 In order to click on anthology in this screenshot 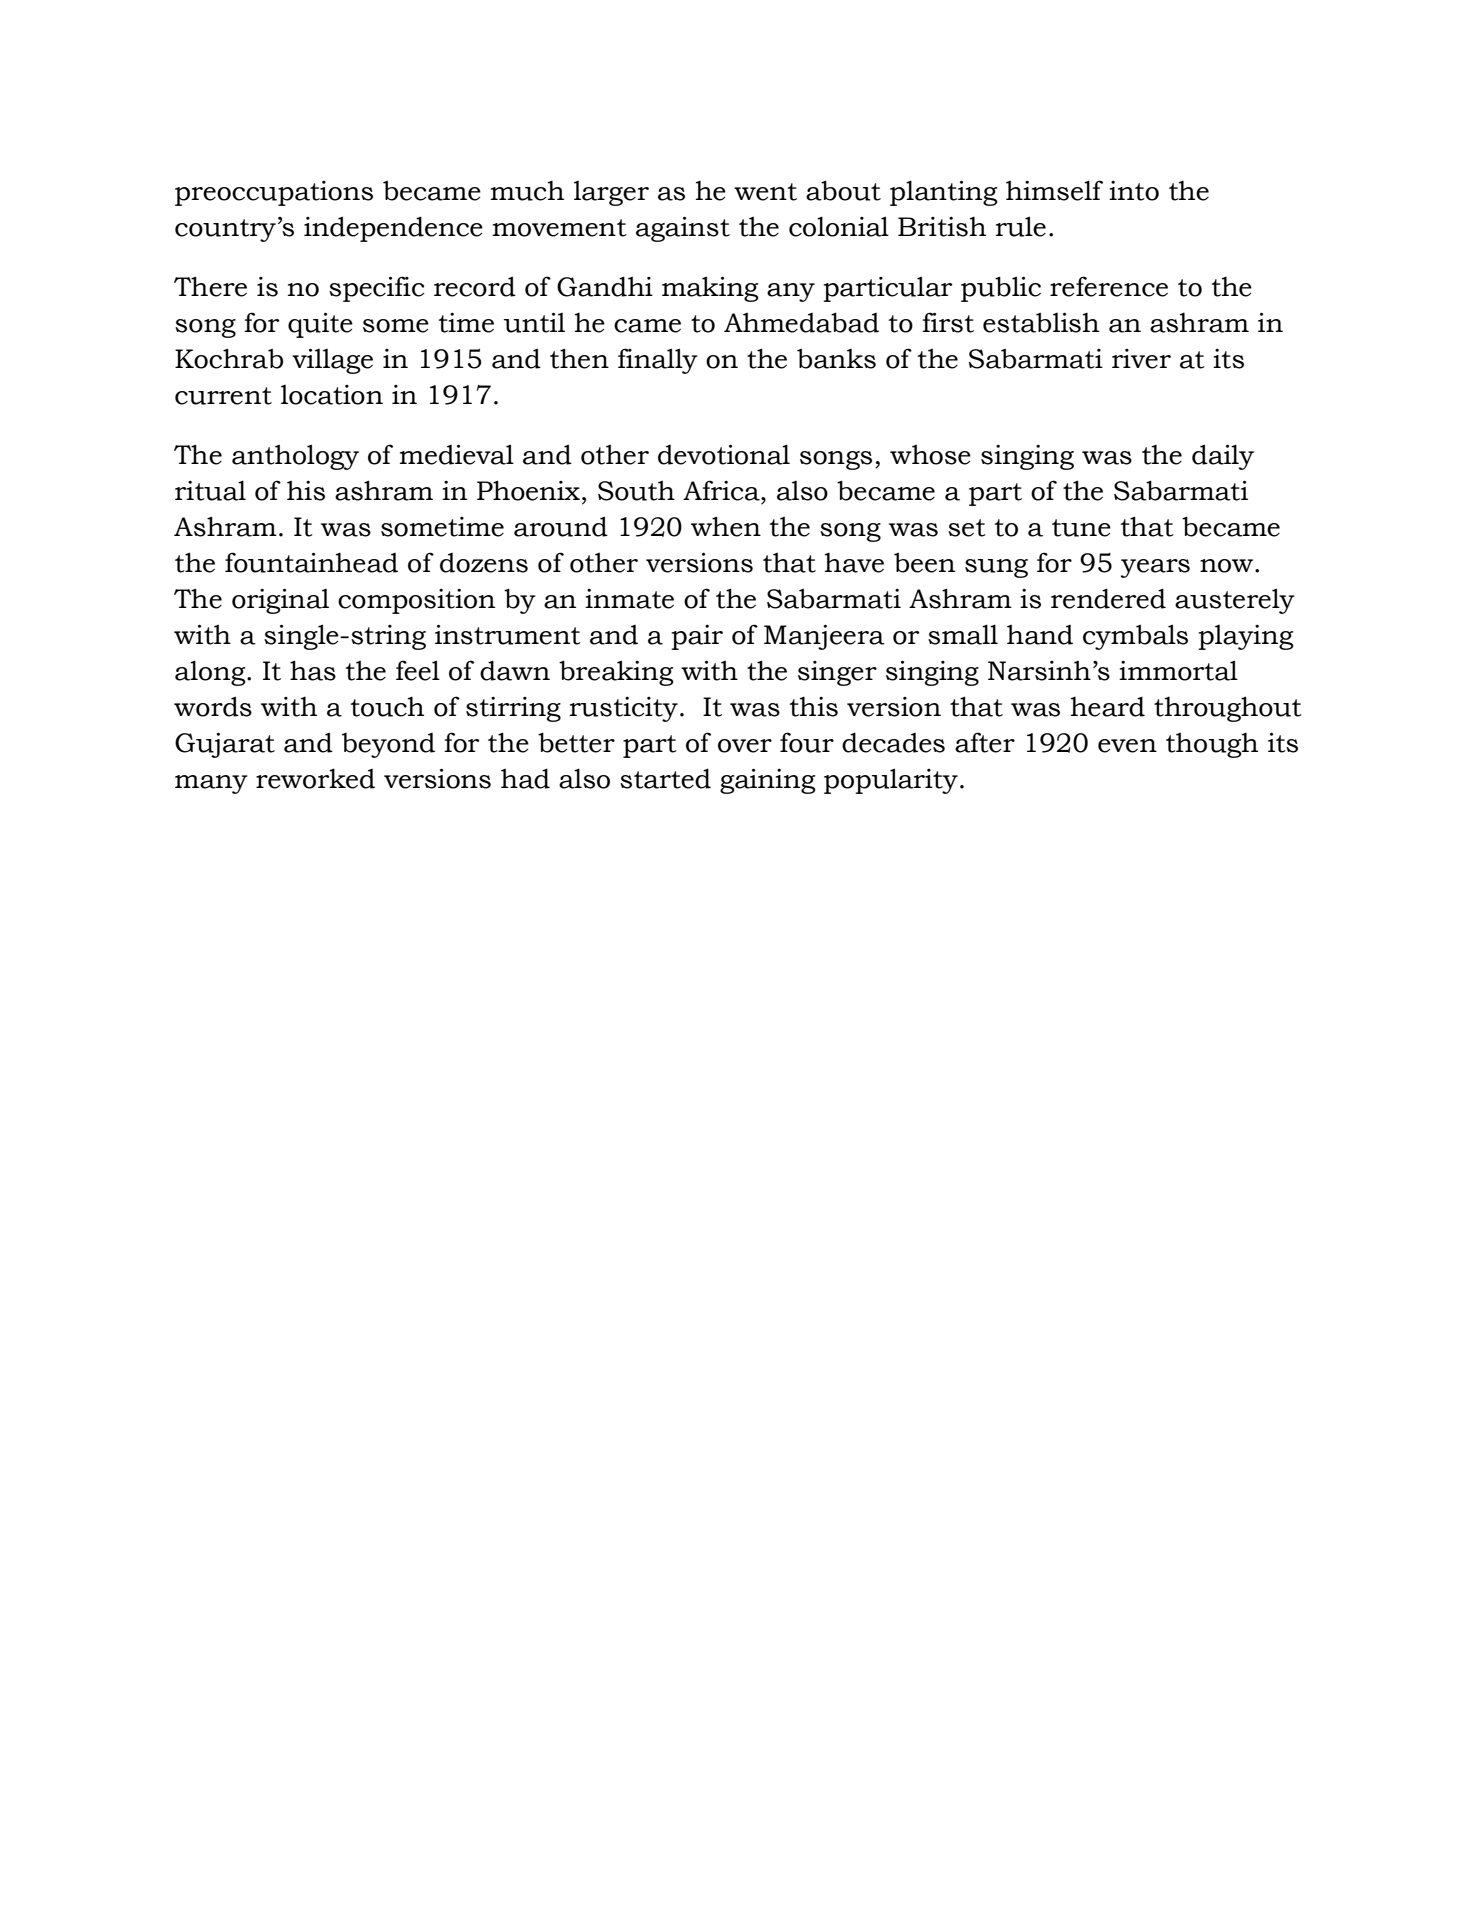, I will do `click(295, 457)`.
